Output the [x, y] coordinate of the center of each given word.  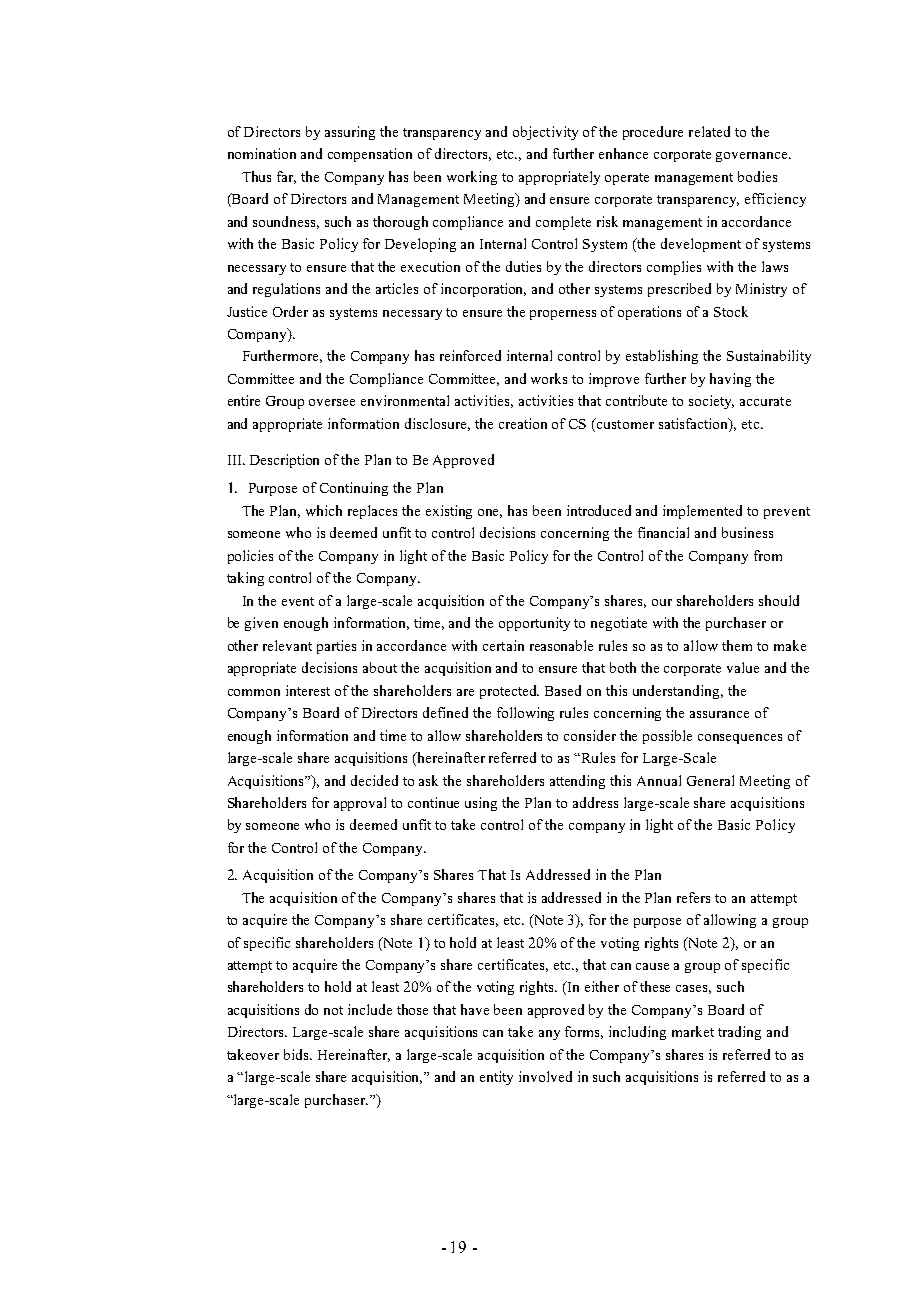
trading [739, 1033]
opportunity [534, 624]
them [737, 645]
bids [298, 1054]
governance [753, 157]
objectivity [545, 133]
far [286, 177]
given [261, 624]
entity [496, 1078]
